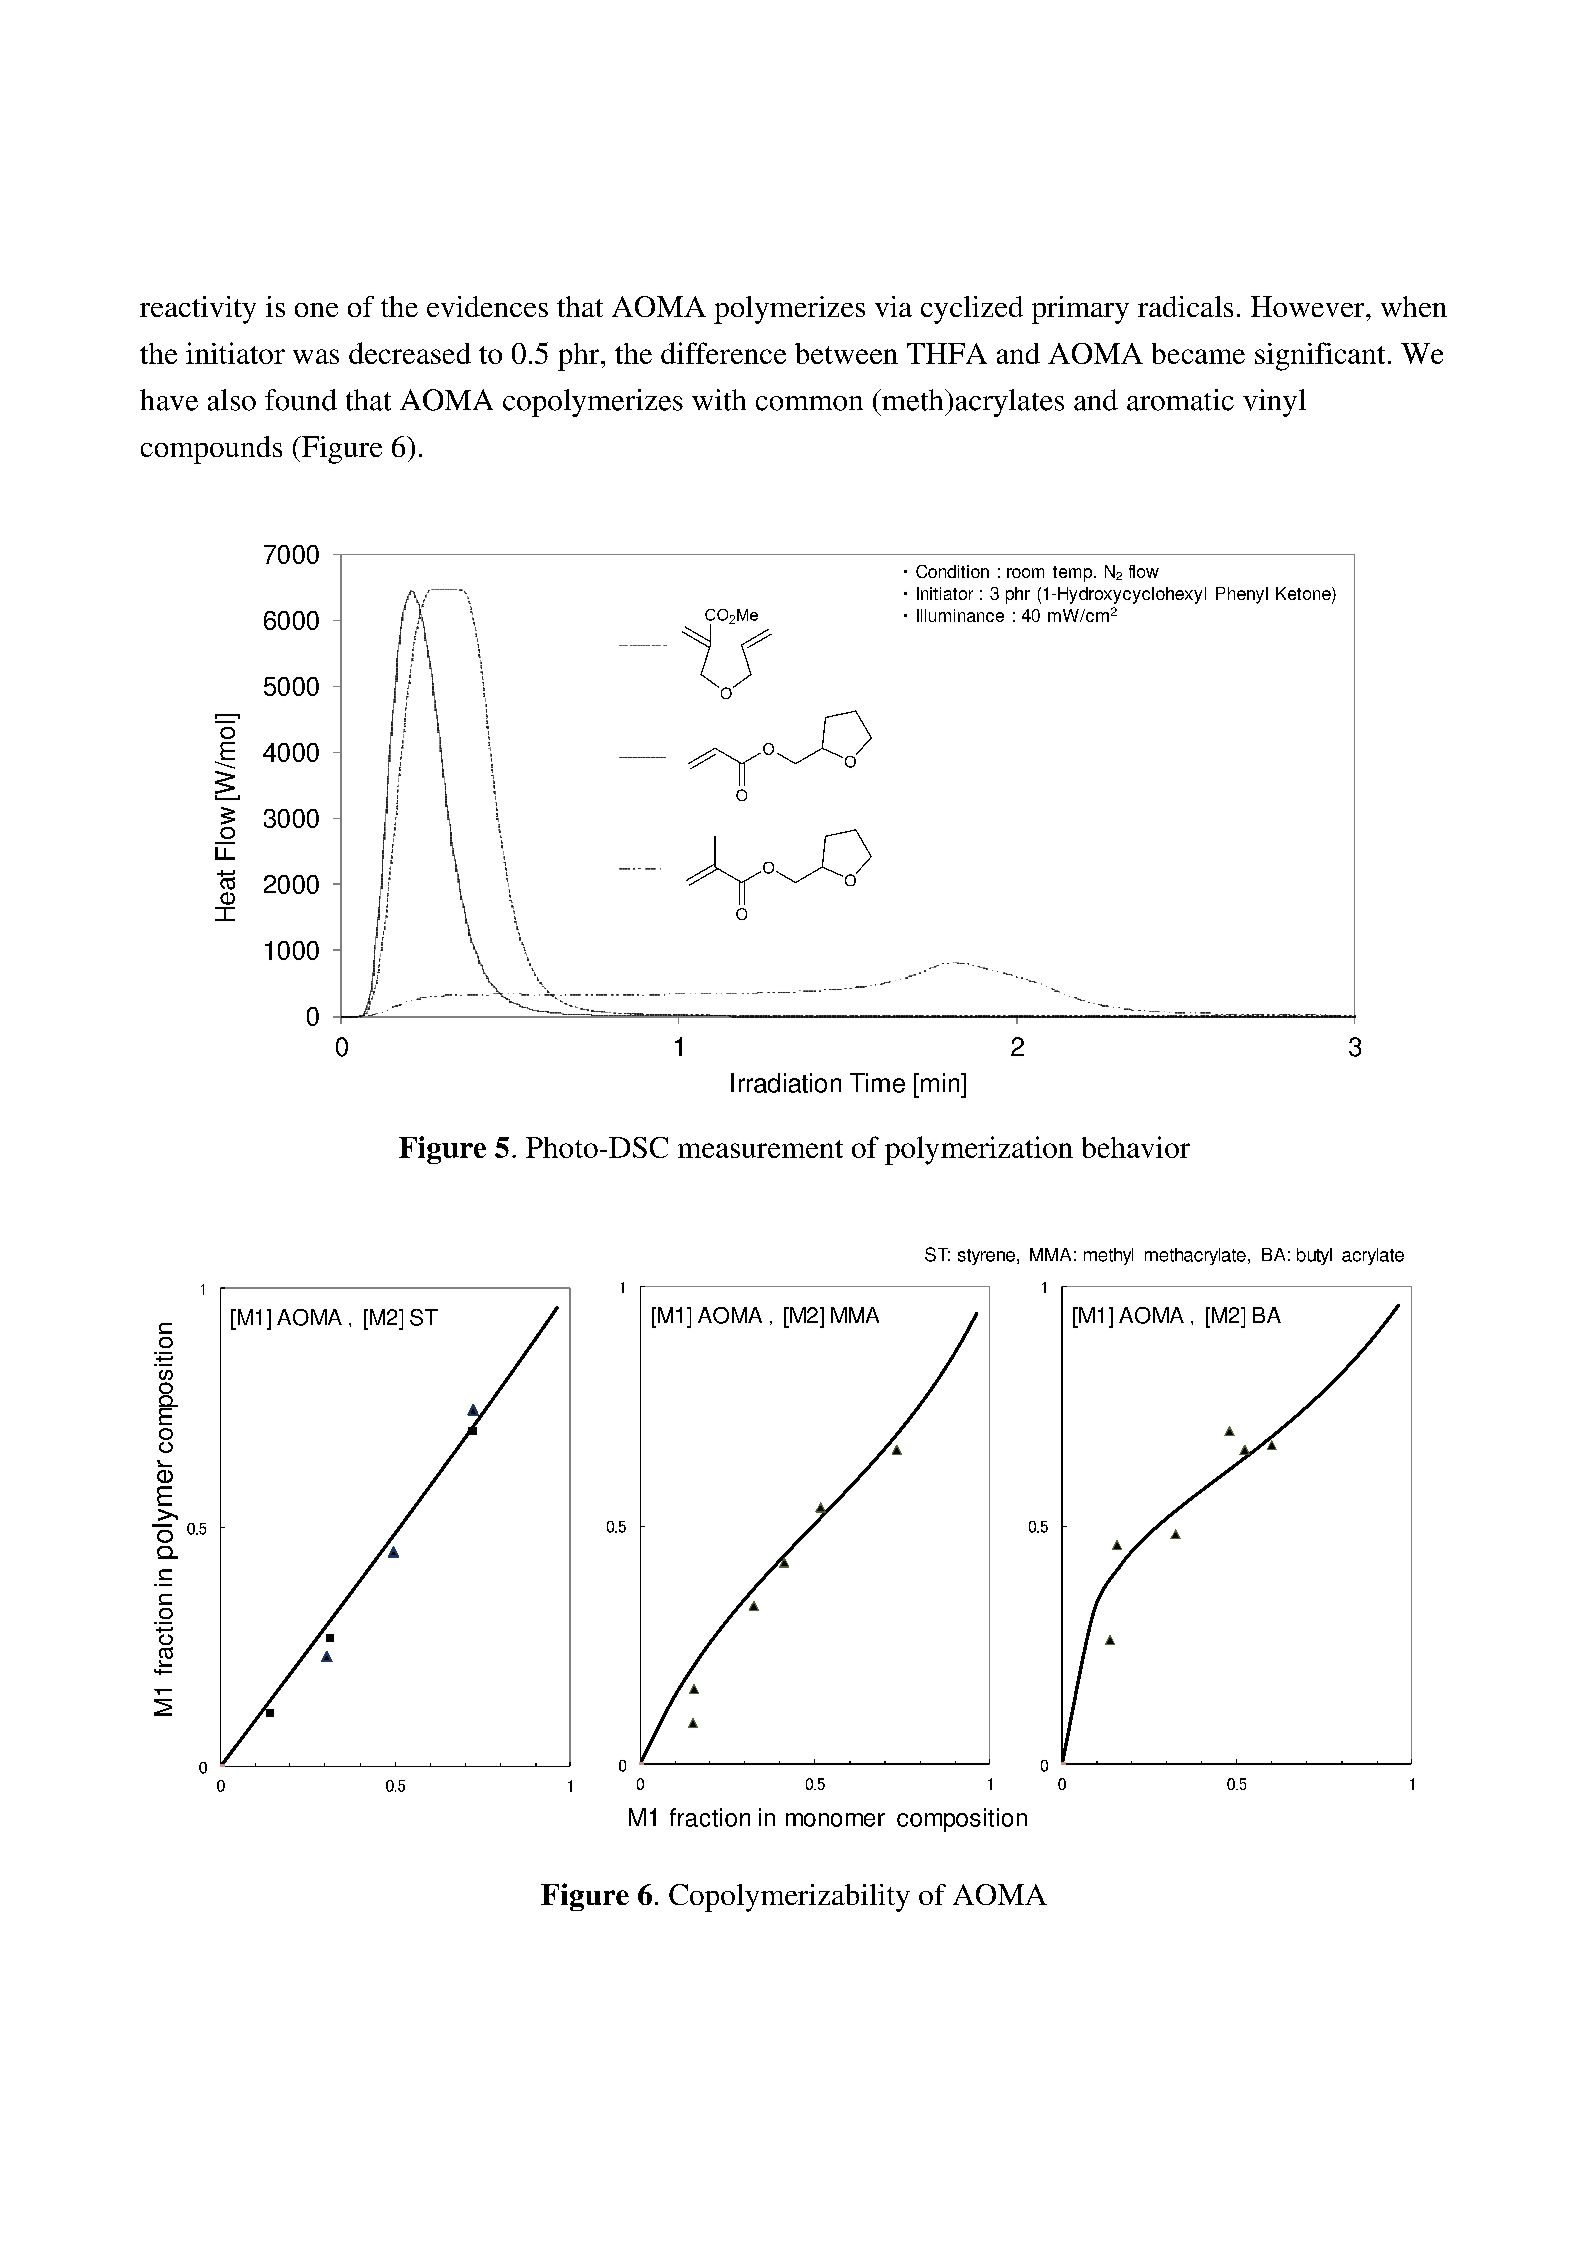  What do you see at coordinates (835, 1820) in the screenshot?
I see `monomer` at bounding box center [835, 1820].
